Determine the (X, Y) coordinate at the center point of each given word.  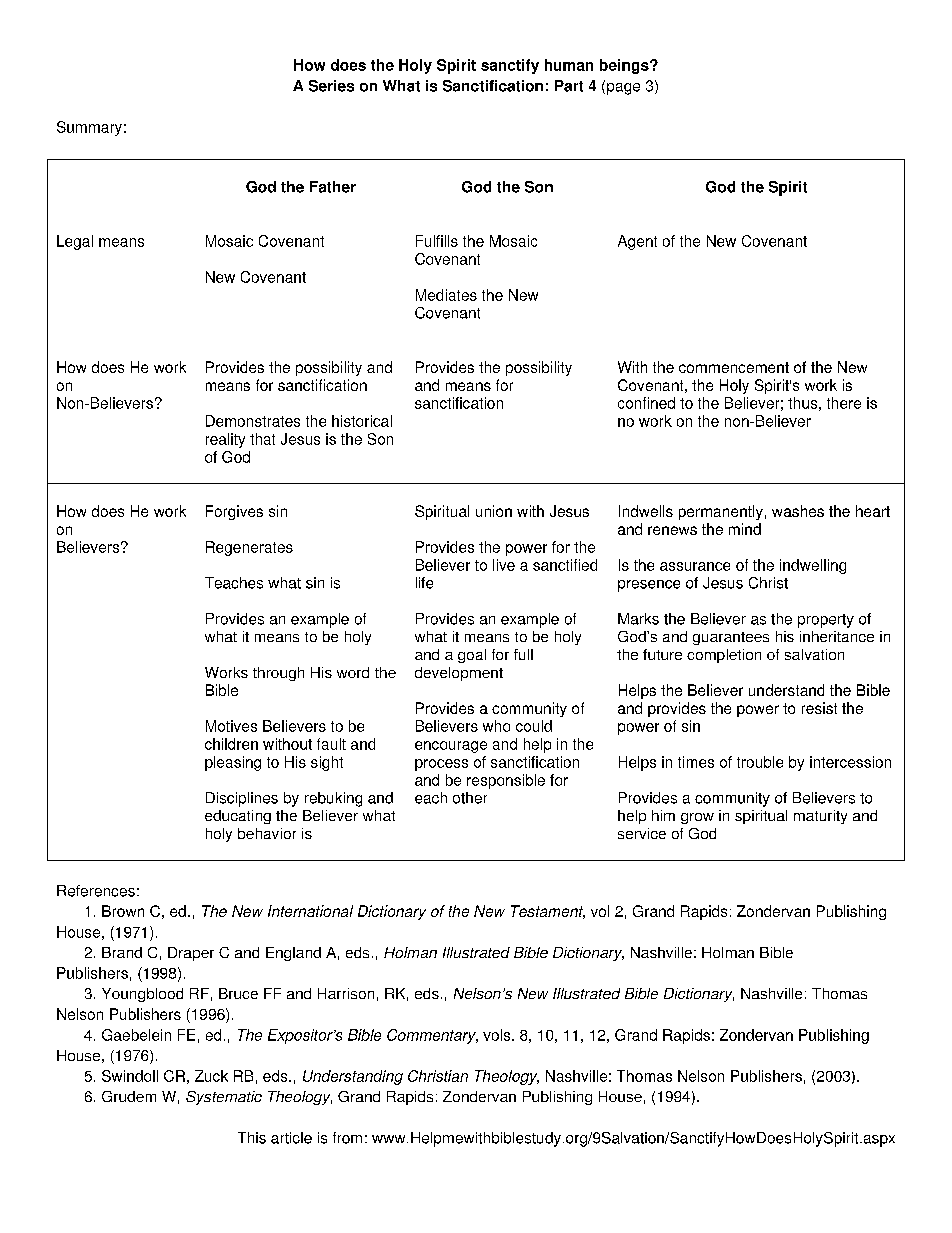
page (623, 89)
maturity (820, 817)
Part (569, 86)
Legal (75, 242)
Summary (89, 128)
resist (819, 708)
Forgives (234, 512)
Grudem (129, 1096)
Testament (548, 912)
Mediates (446, 295)
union (494, 511)
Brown (123, 911)
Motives (231, 726)
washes (798, 511)
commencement (734, 367)
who (496, 726)
